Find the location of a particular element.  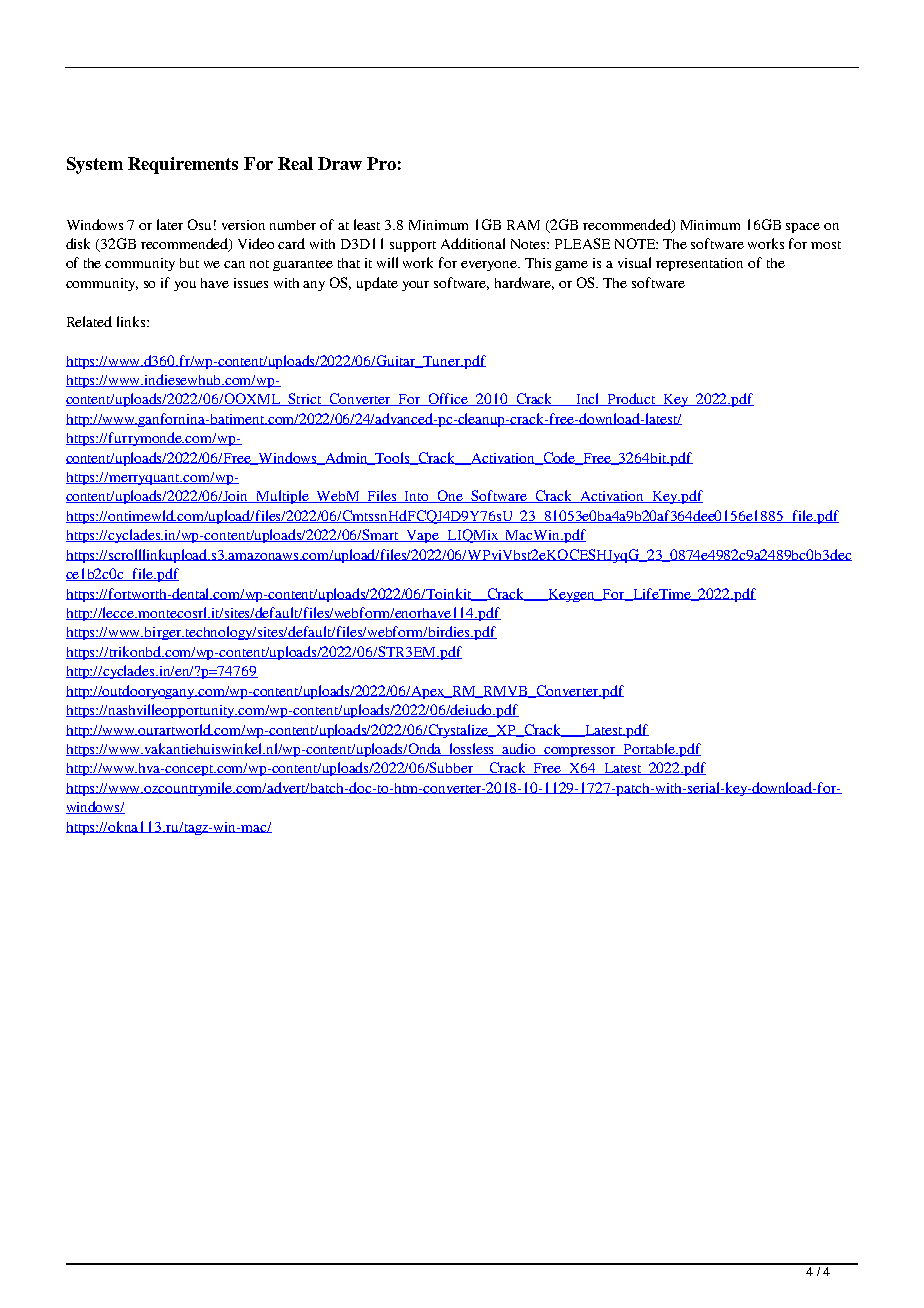

representation is located at coordinates (699, 264).
